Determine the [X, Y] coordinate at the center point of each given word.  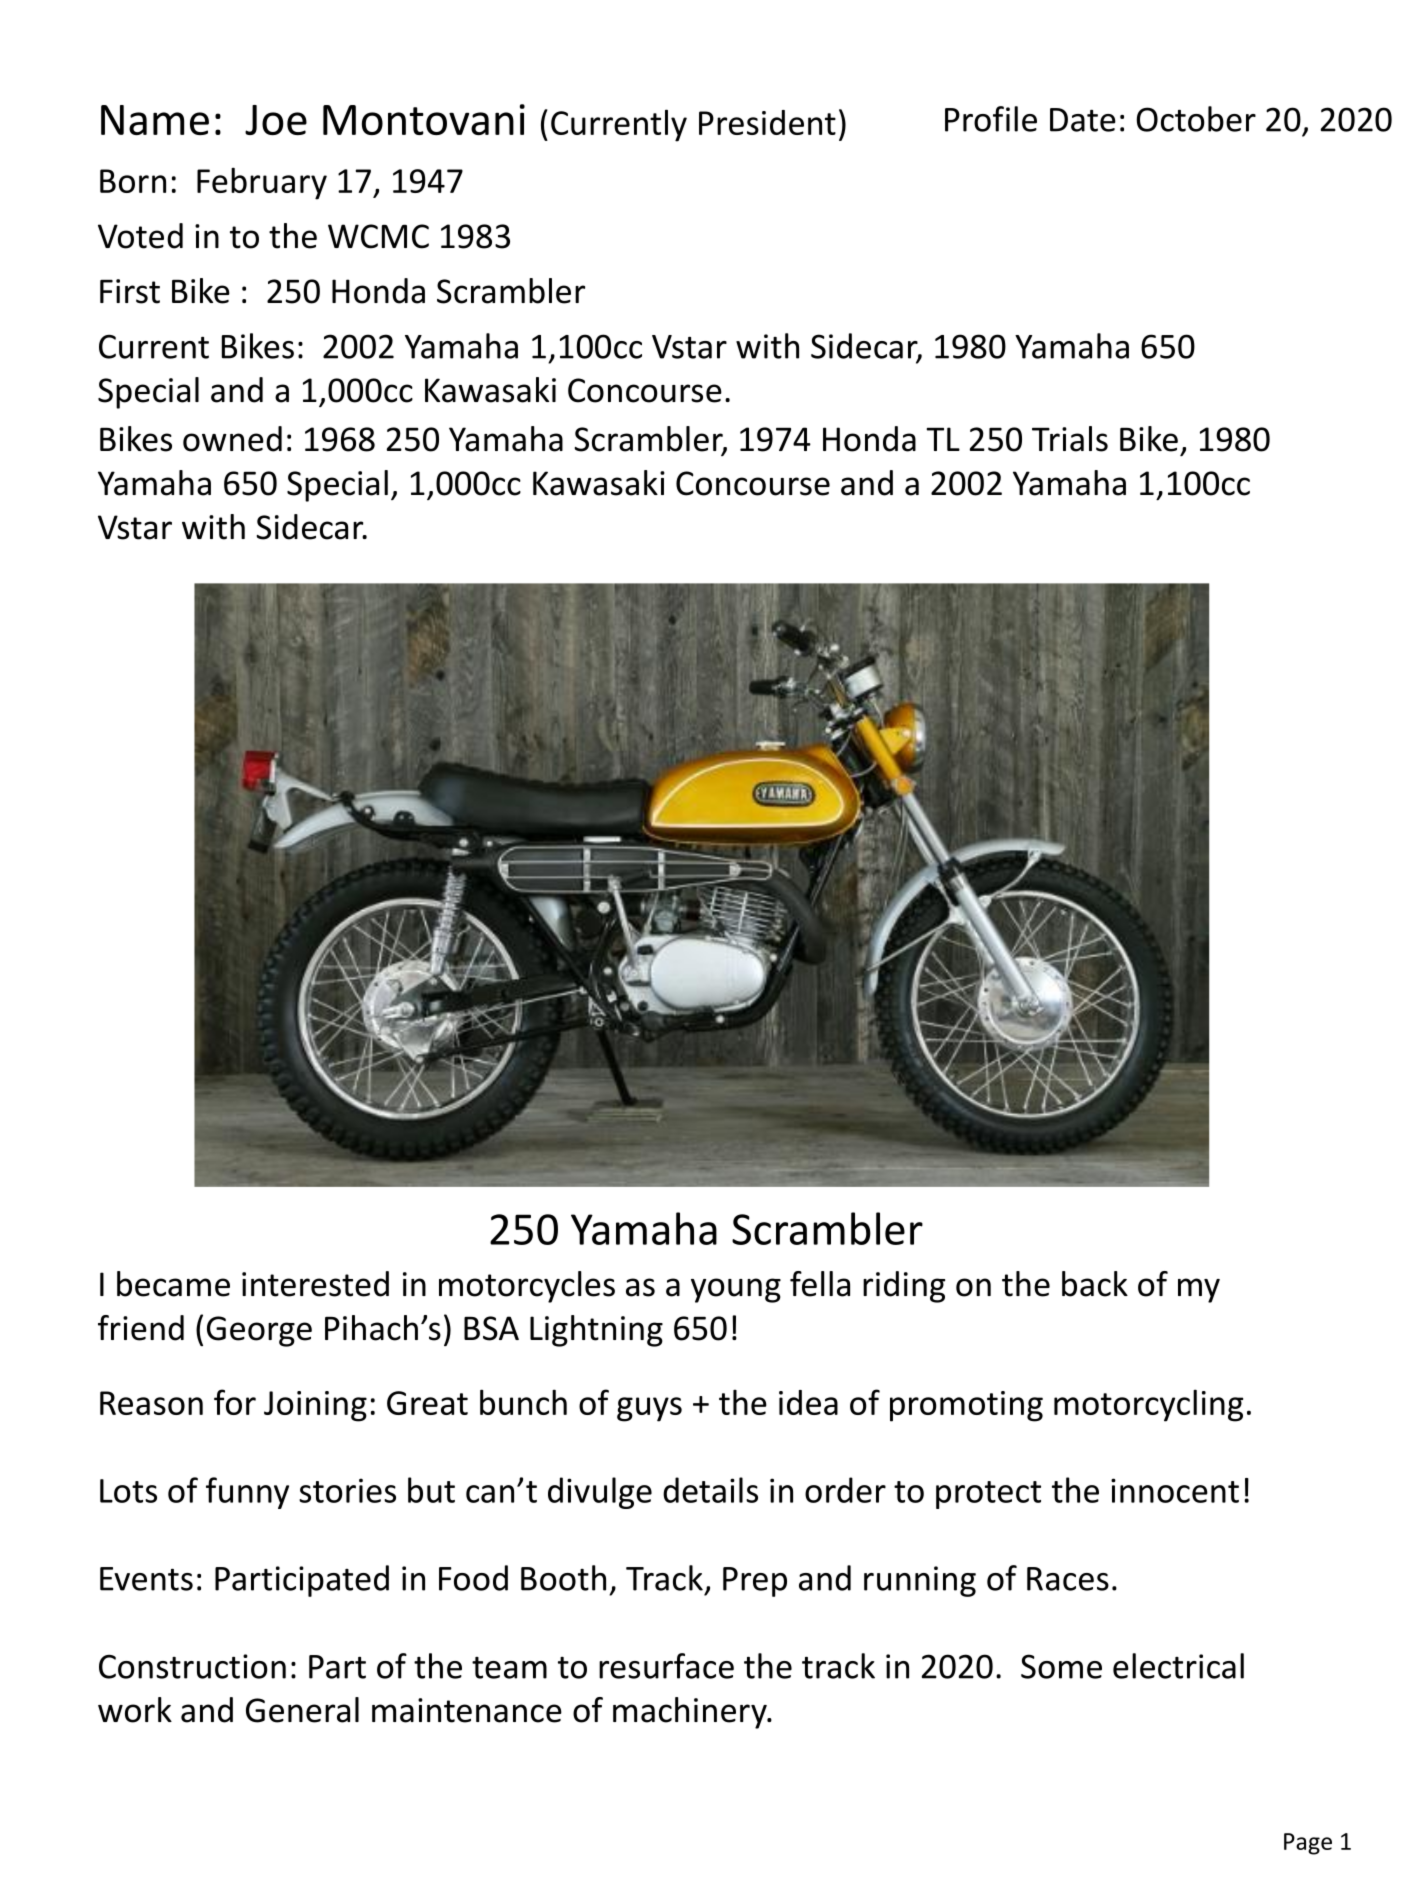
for [235, 1402]
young [736, 1290]
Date [1083, 120]
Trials [1070, 439]
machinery [691, 1713]
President [767, 122]
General [302, 1710]
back [1095, 1284]
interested [315, 1284]
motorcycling [1148, 1405]
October [1196, 119]
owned [232, 439]
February [262, 183]
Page [1308, 1844]
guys [649, 1409]
